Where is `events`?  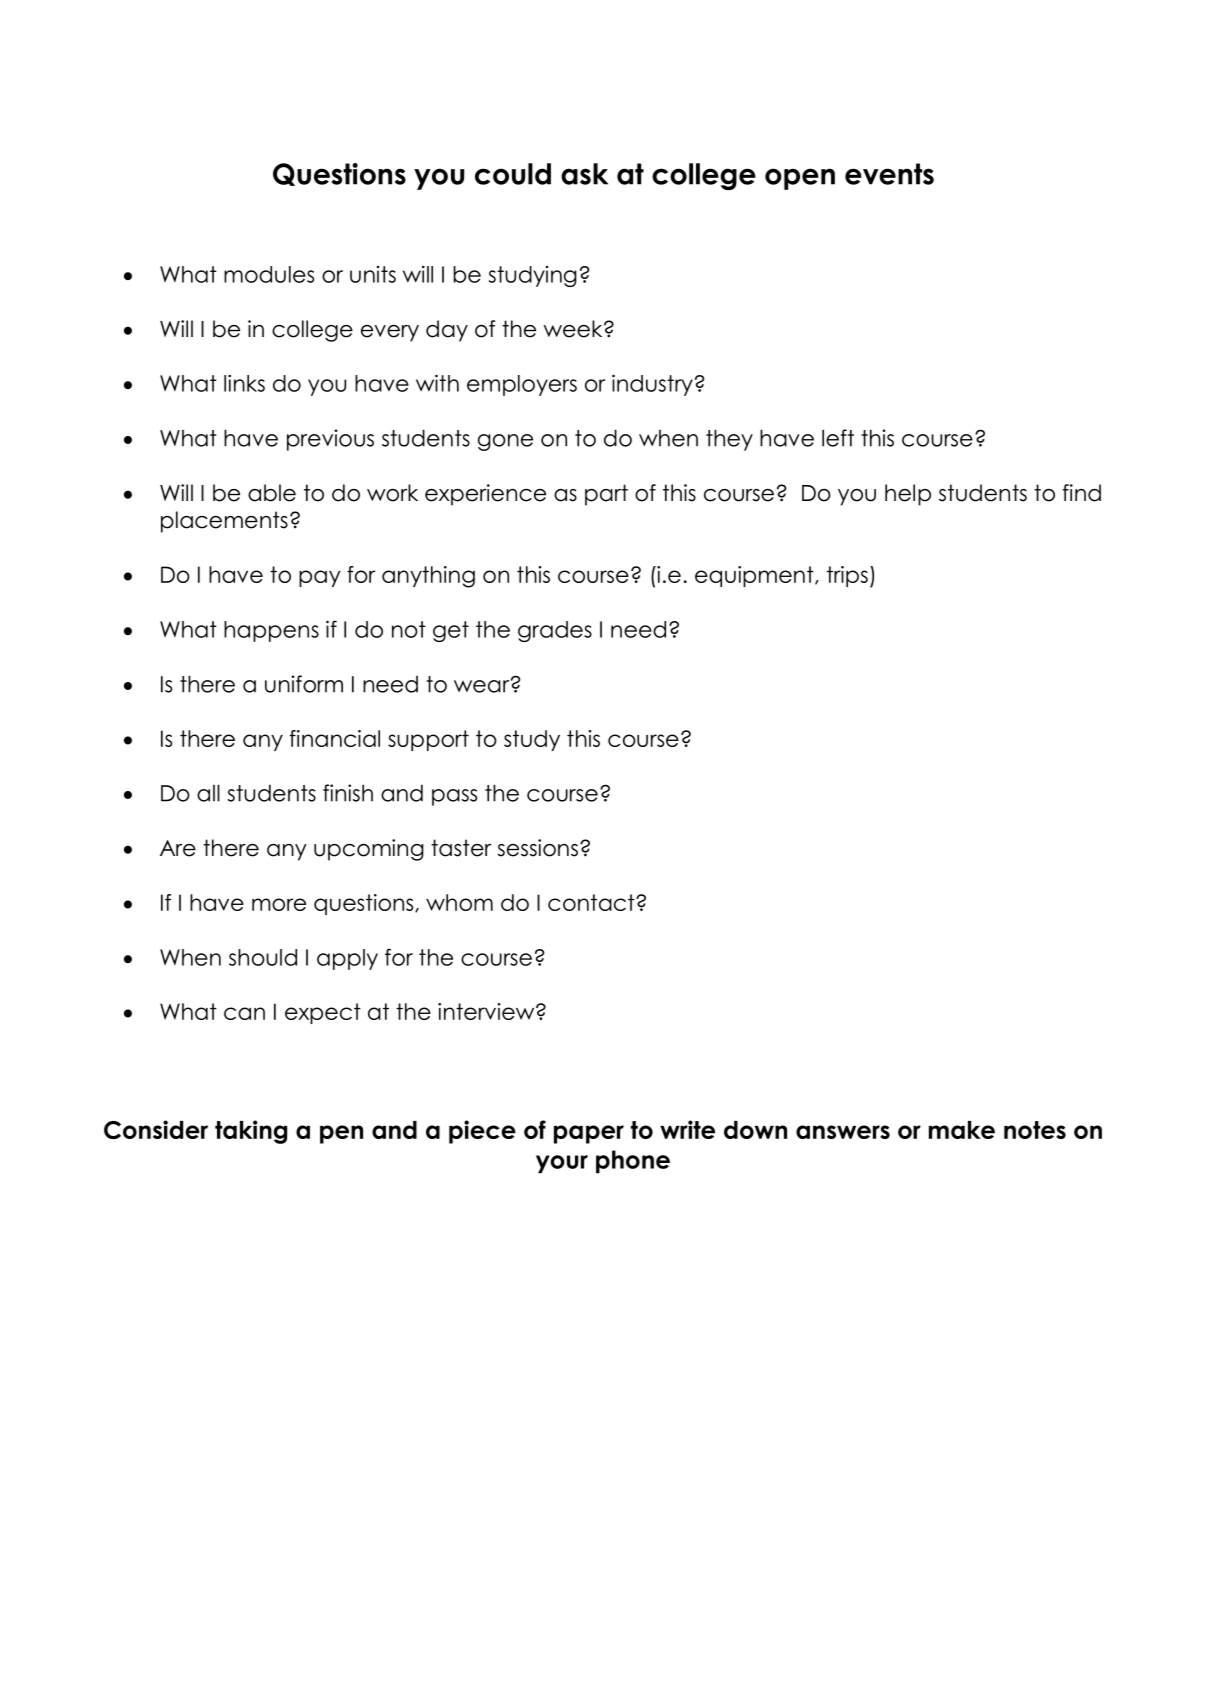
events is located at coordinates (889, 174).
